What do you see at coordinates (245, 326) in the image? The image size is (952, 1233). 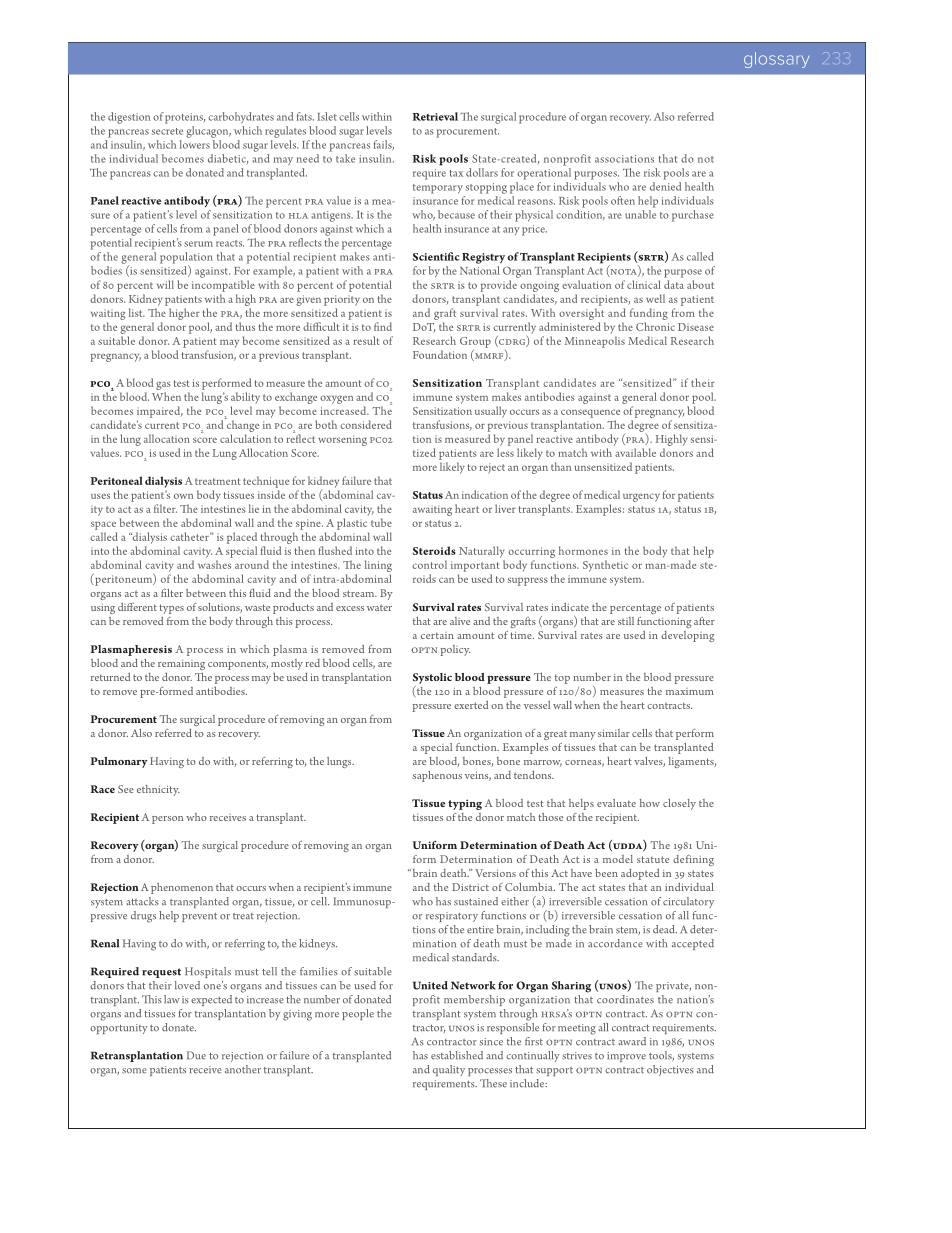 I see `thus` at bounding box center [245, 326].
